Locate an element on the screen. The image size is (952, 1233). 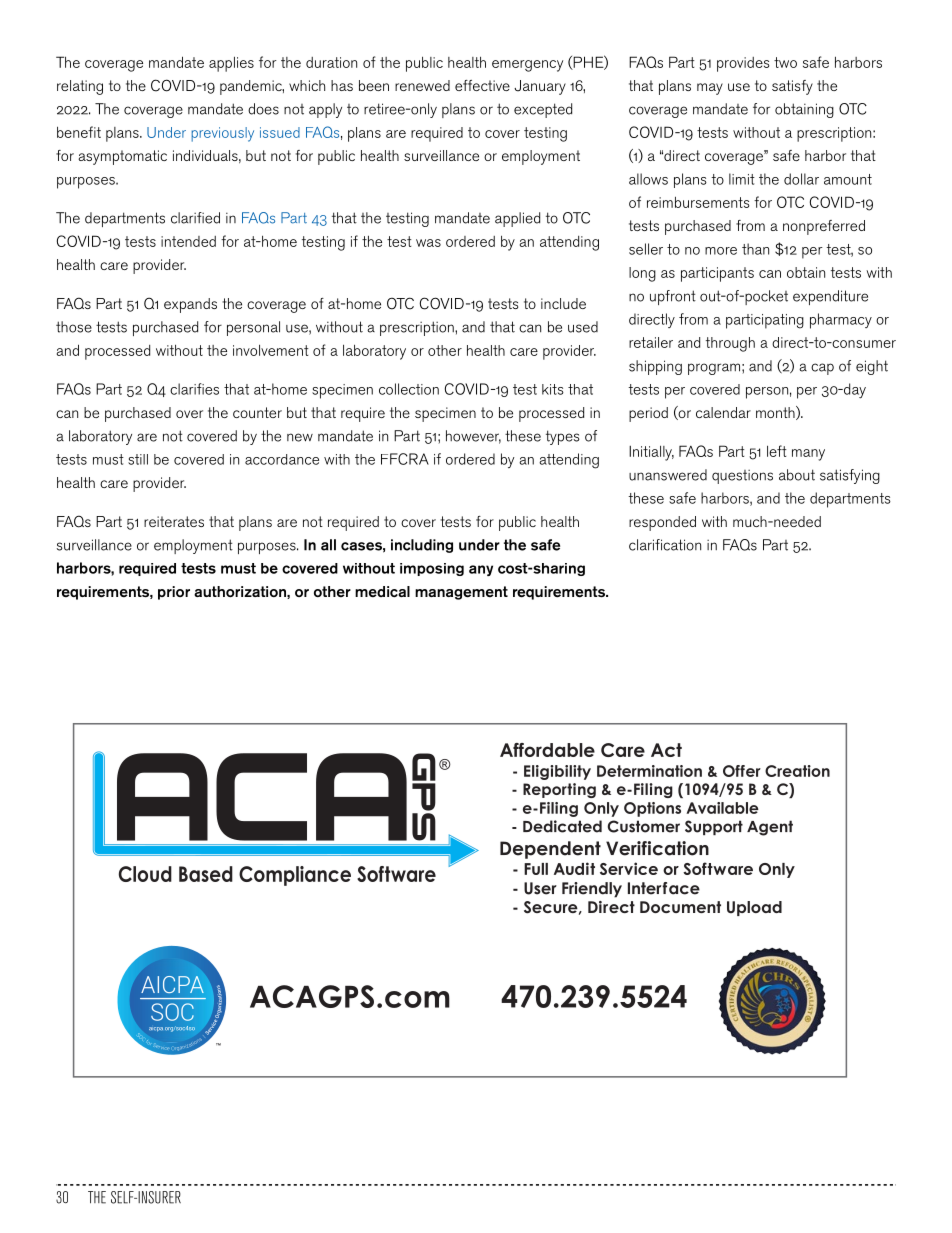
prior is located at coordinates (174, 593).
